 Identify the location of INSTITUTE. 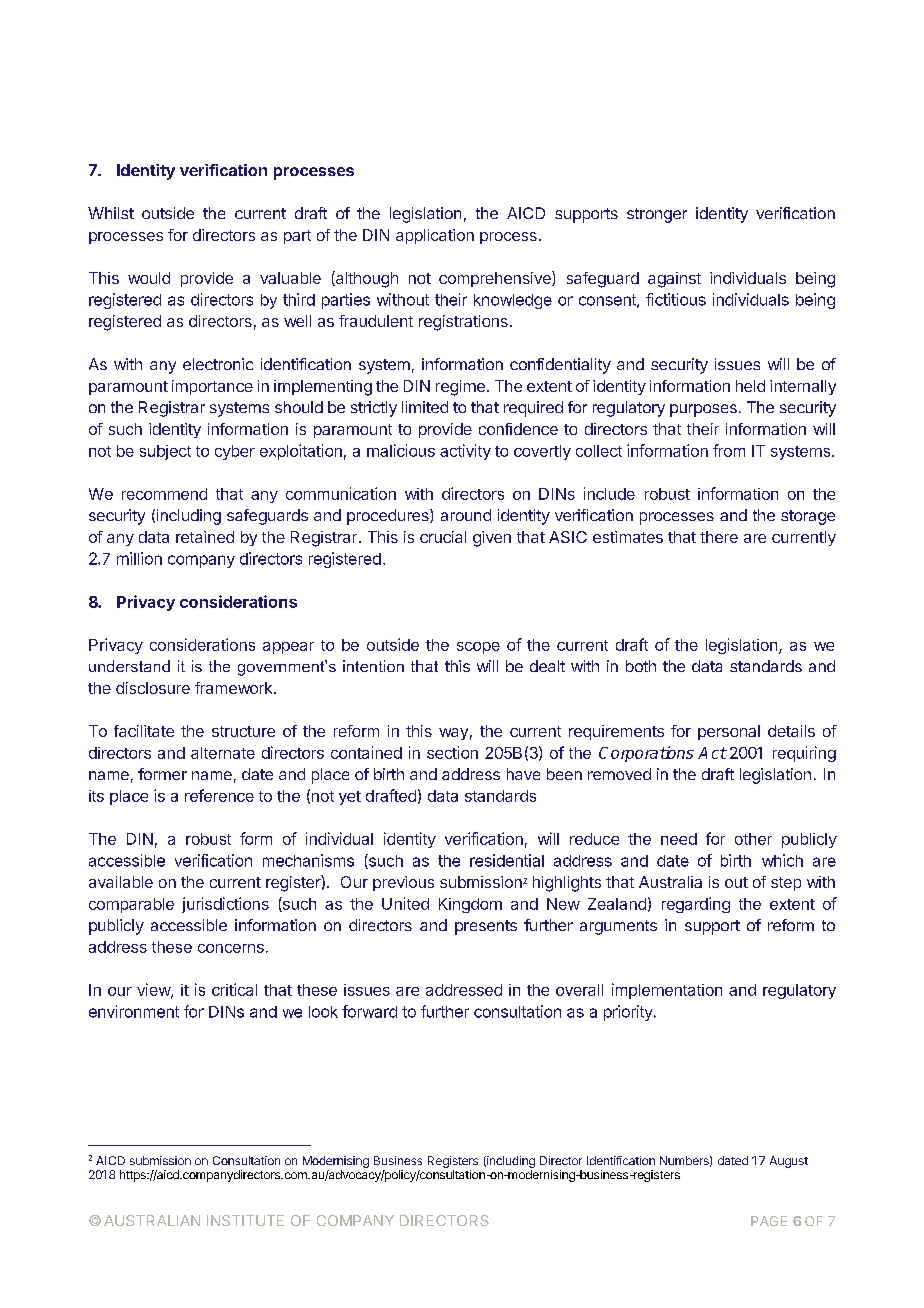
(245, 1220).
